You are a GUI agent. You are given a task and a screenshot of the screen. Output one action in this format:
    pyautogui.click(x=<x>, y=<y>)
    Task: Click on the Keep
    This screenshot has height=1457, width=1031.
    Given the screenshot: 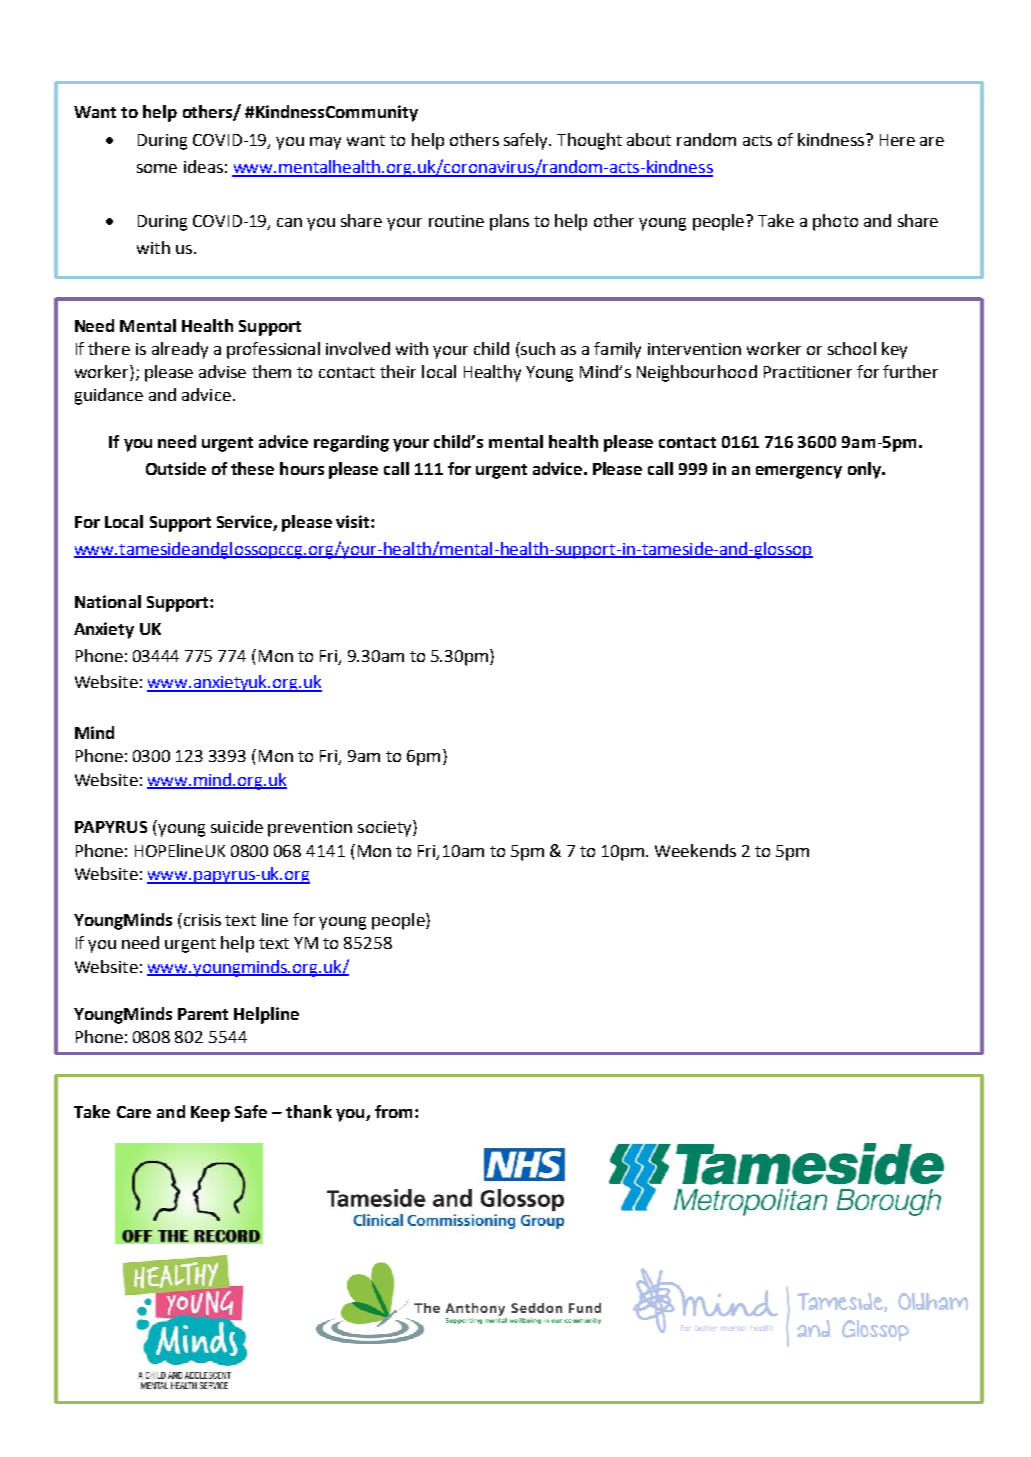 What is the action you would take?
    pyautogui.click(x=210, y=1114)
